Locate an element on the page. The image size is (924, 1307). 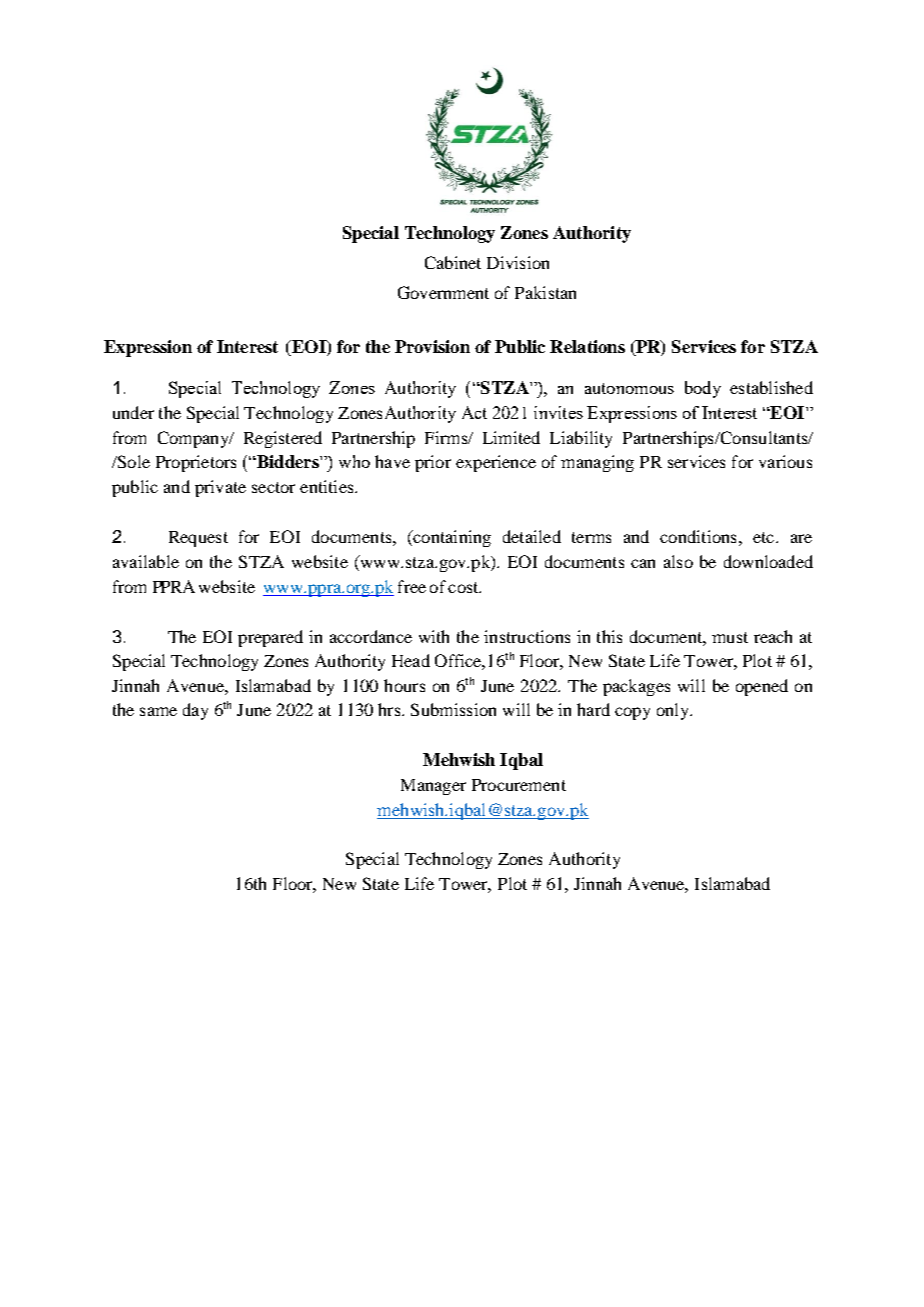
Division is located at coordinates (518, 262).
